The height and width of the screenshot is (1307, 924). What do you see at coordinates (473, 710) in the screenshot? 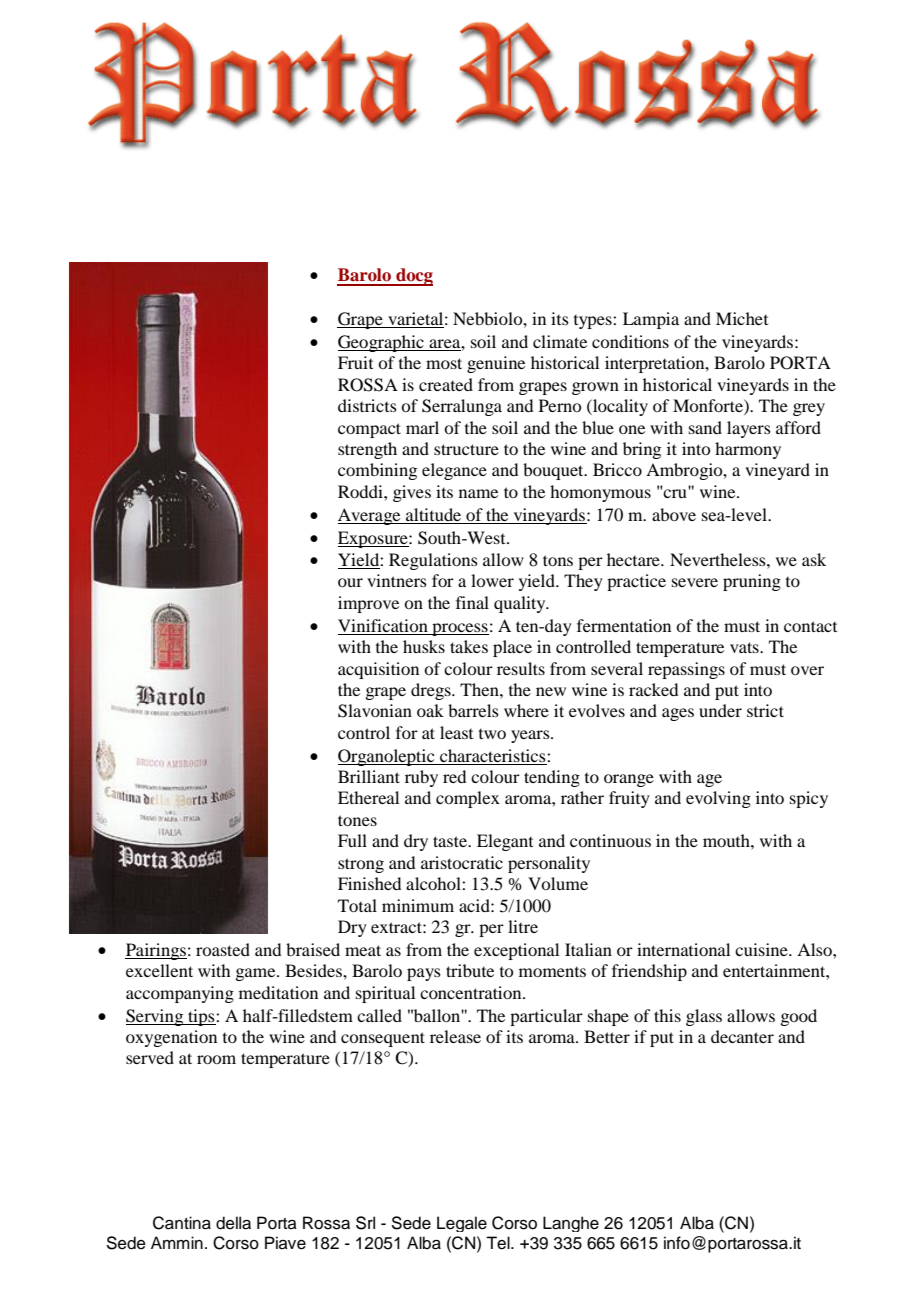
I see `barrels` at bounding box center [473, 710].
